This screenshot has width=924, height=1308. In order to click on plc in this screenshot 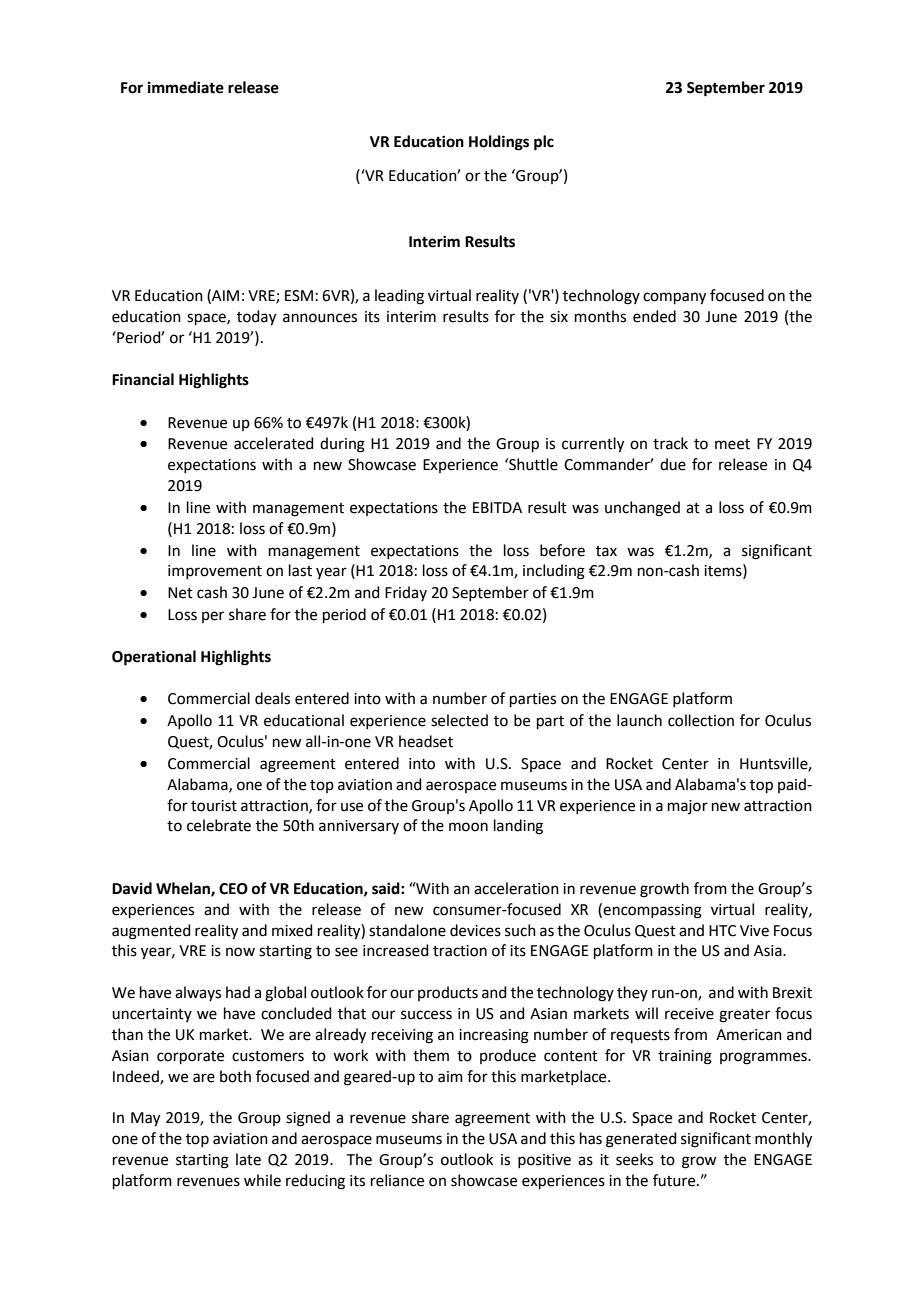, I will do `click(544, 143)`.
